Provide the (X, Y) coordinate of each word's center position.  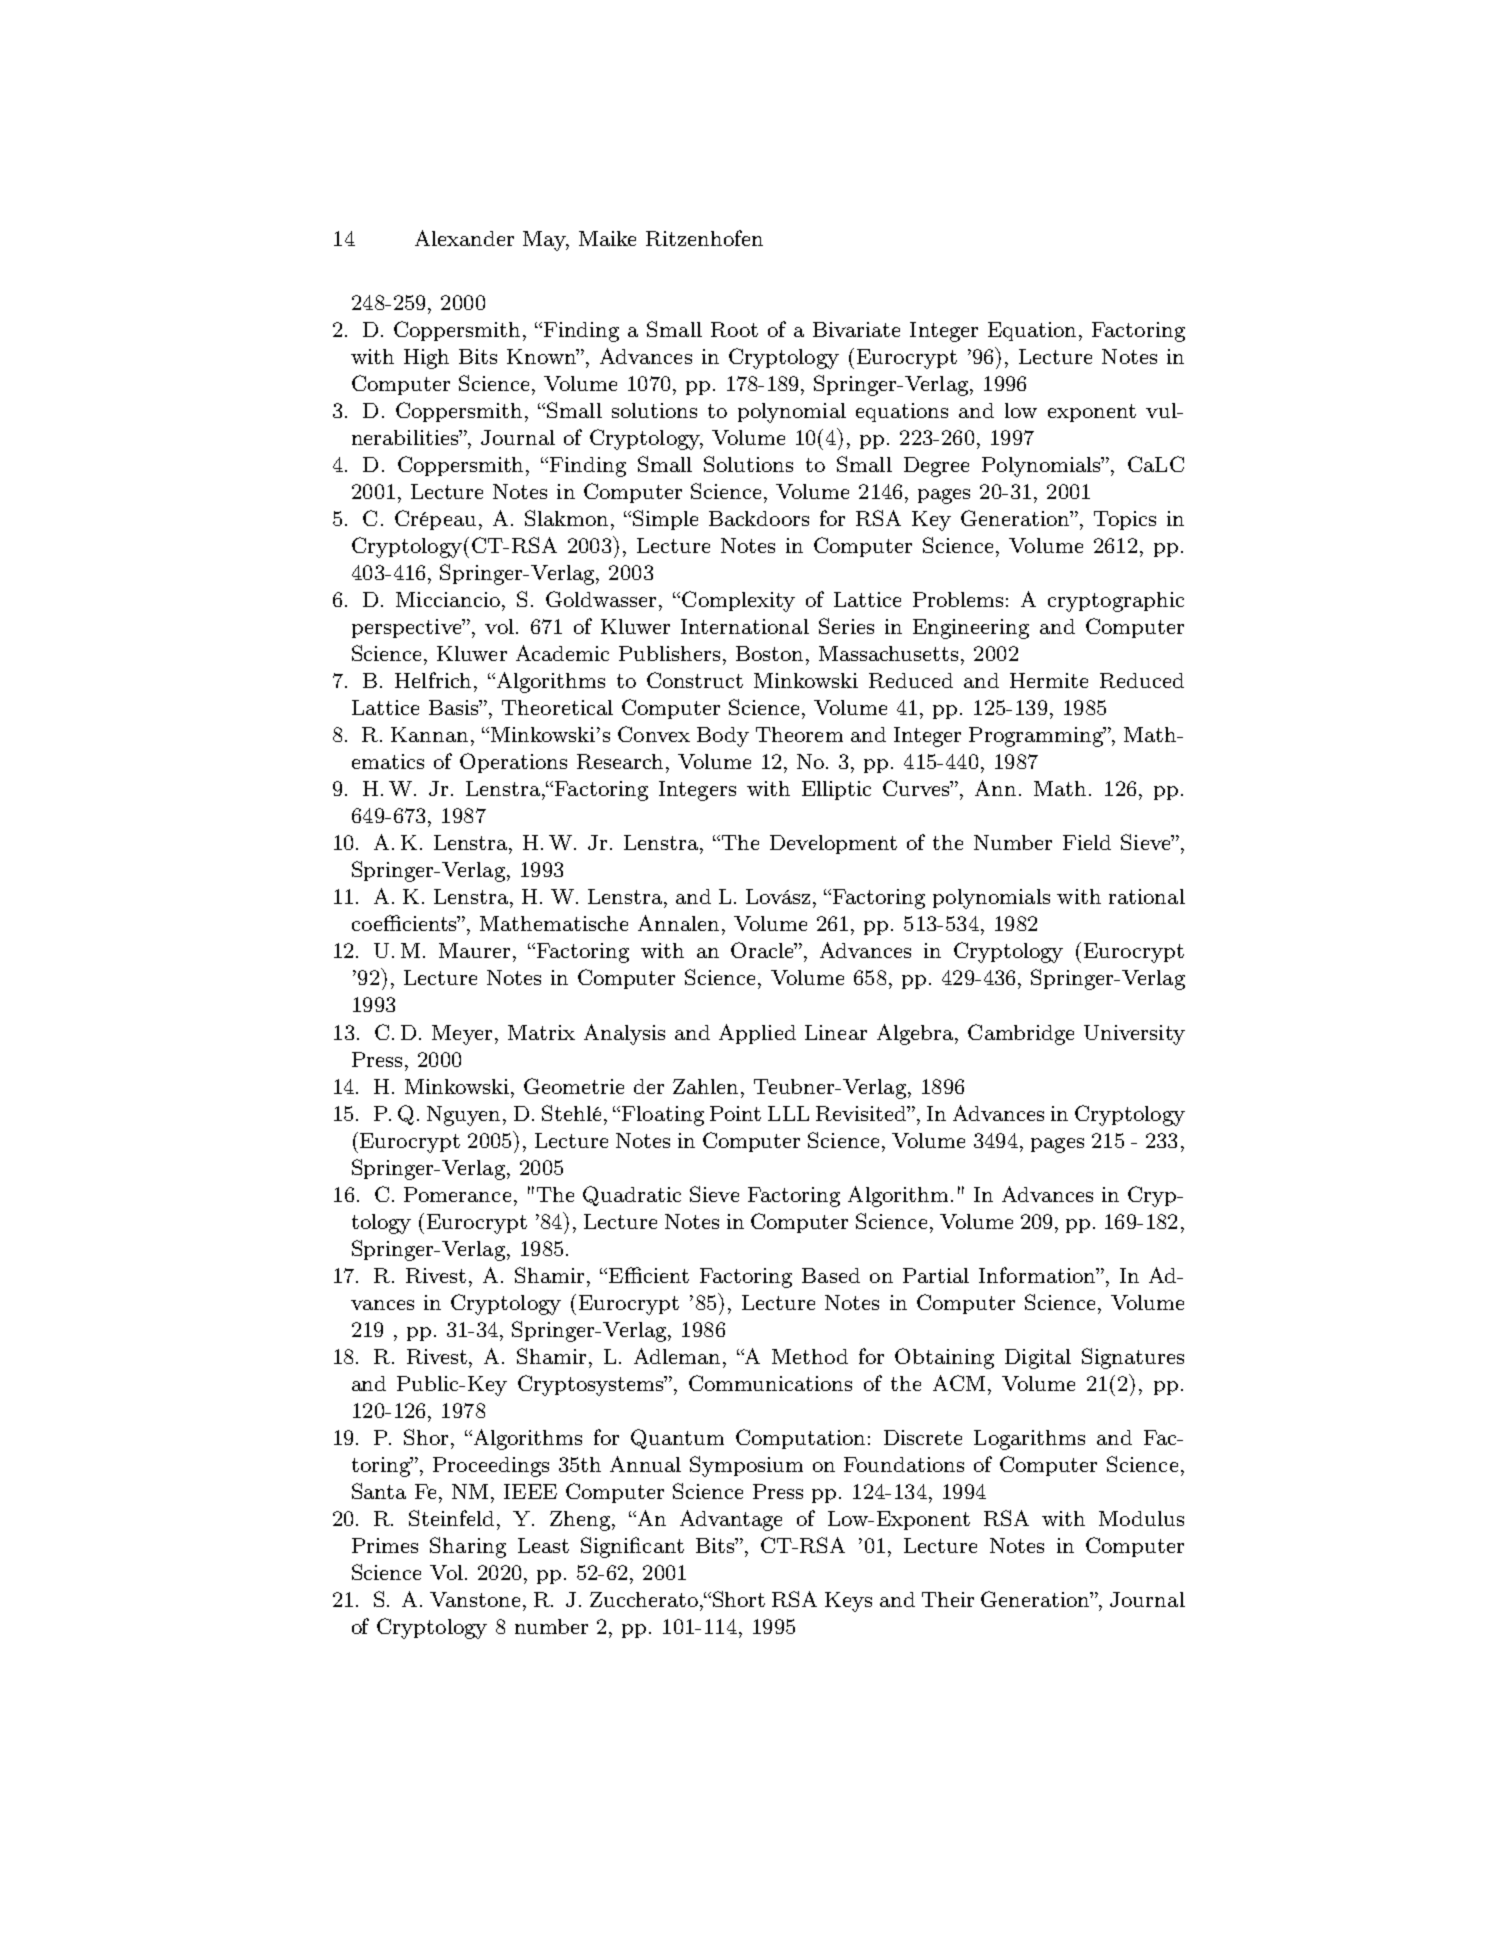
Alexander (464, 238)
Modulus (1141, 1518)
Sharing (468, 1547)
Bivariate (856, 329)
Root (734, 329)
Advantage (731, 1520)
